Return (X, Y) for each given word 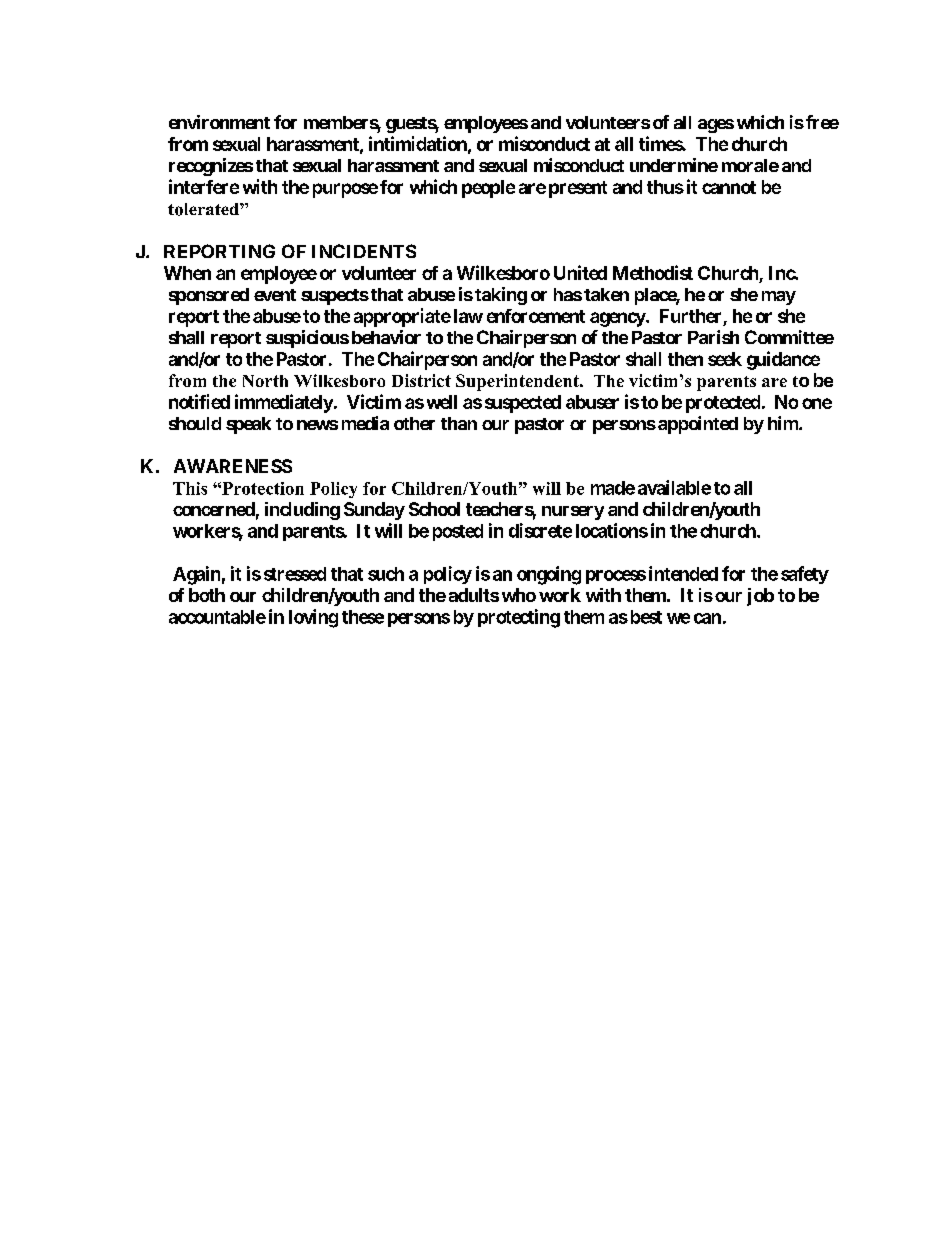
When (187, 273)
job (760, 597)
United (580, 272)
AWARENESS (233, 466)
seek (725, 359)
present (578, 189)
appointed (698, 425)
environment (219, 122)
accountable (217, 617)
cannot (729, 187)
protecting (519, 618)
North (265, 381)
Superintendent (518, 382)
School (434, 509)
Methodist (653, 272)
